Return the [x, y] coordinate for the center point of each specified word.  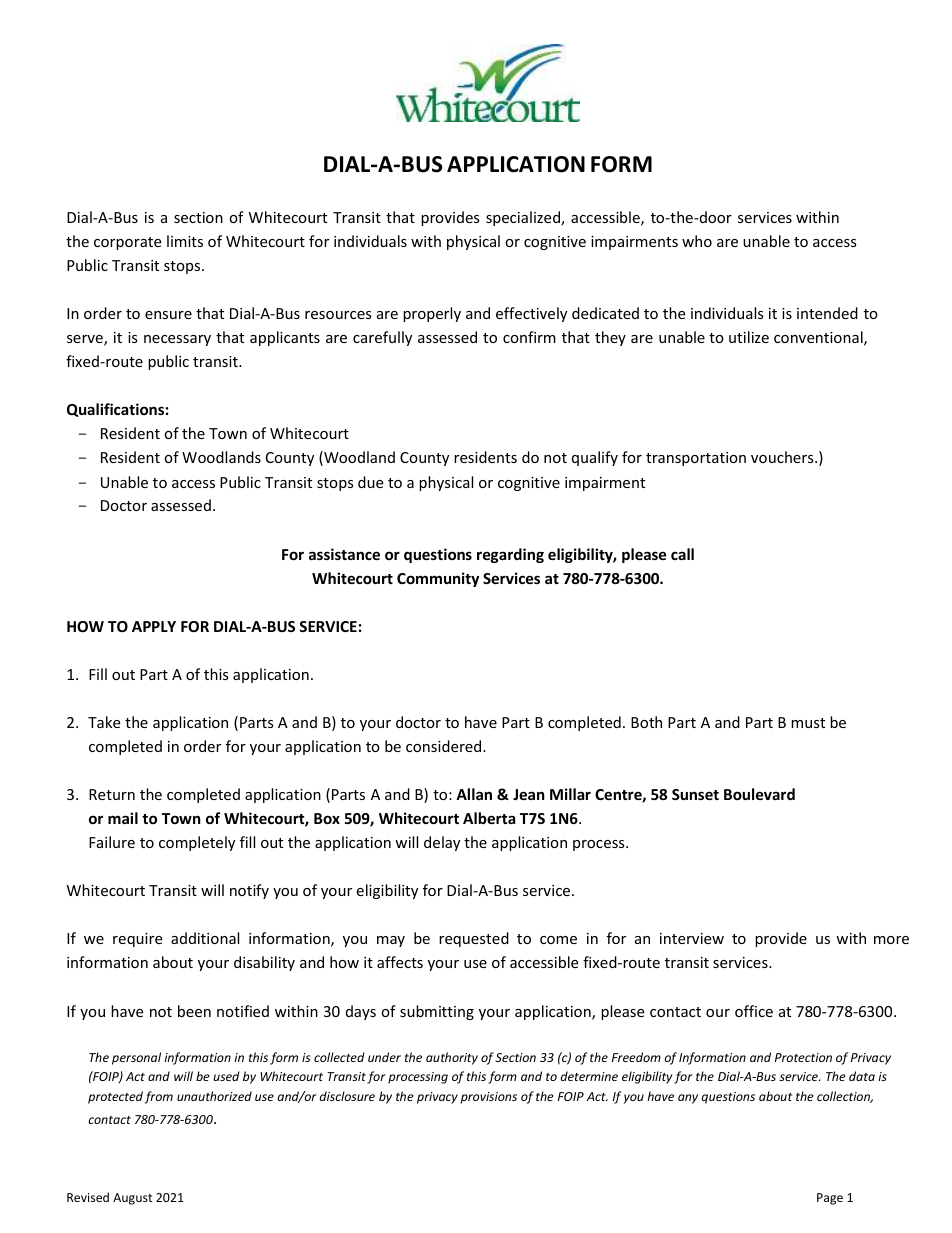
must [808, 723]
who [697, 241]
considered [445, 746]
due [370, 482]
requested [474, 939]
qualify [595, 458]
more [891, 940]
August [133, 1199]
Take [104, 722]
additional [205, 938]
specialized [524, 218]
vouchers [783, 457]
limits [185, 241]
